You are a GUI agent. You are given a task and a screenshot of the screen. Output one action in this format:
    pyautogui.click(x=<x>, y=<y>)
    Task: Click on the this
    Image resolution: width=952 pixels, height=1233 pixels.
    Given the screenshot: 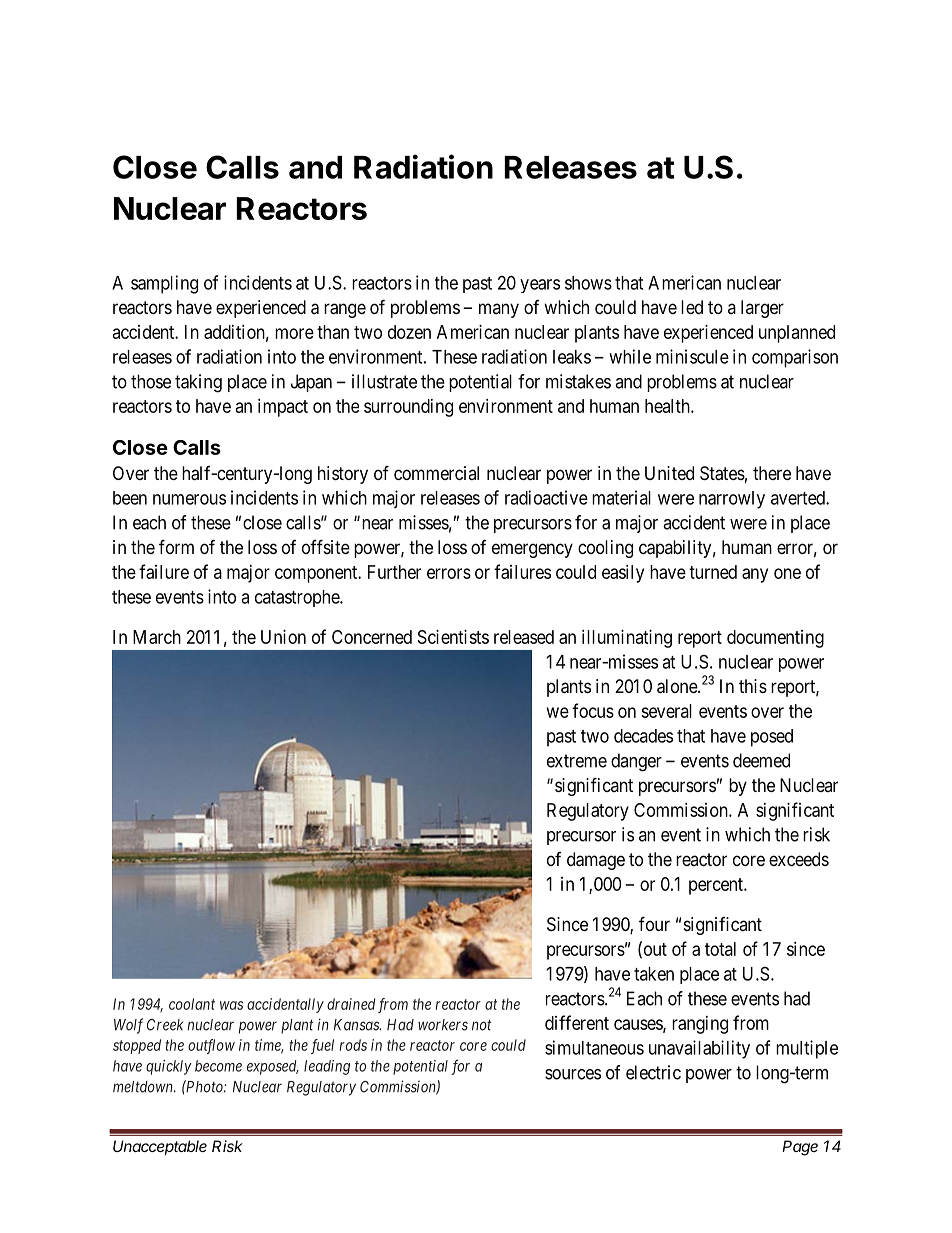 What is the action you would take?
    pyautogui.click(x=753, y=686)
